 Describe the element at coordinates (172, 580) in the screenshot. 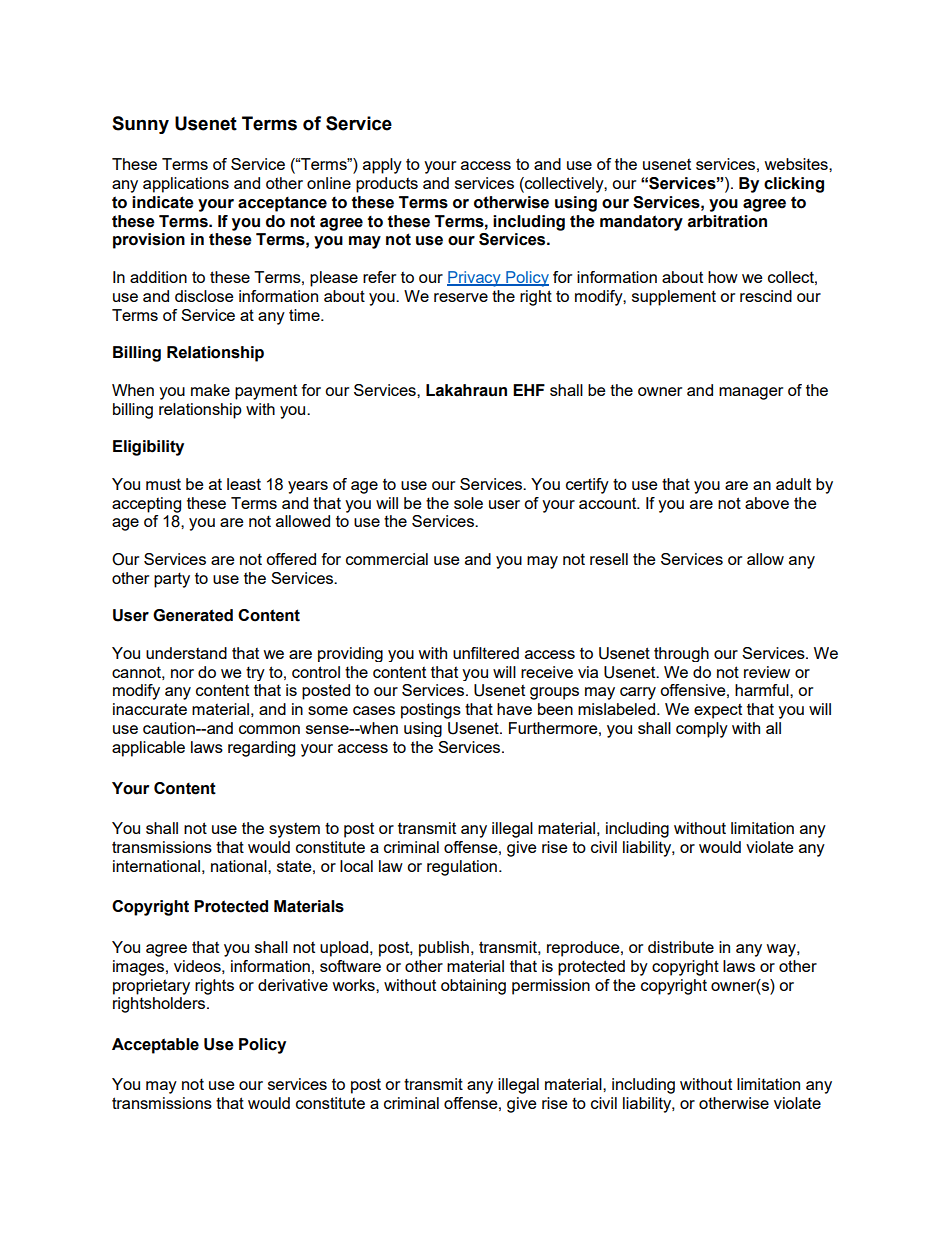

I see `party` at that location.
